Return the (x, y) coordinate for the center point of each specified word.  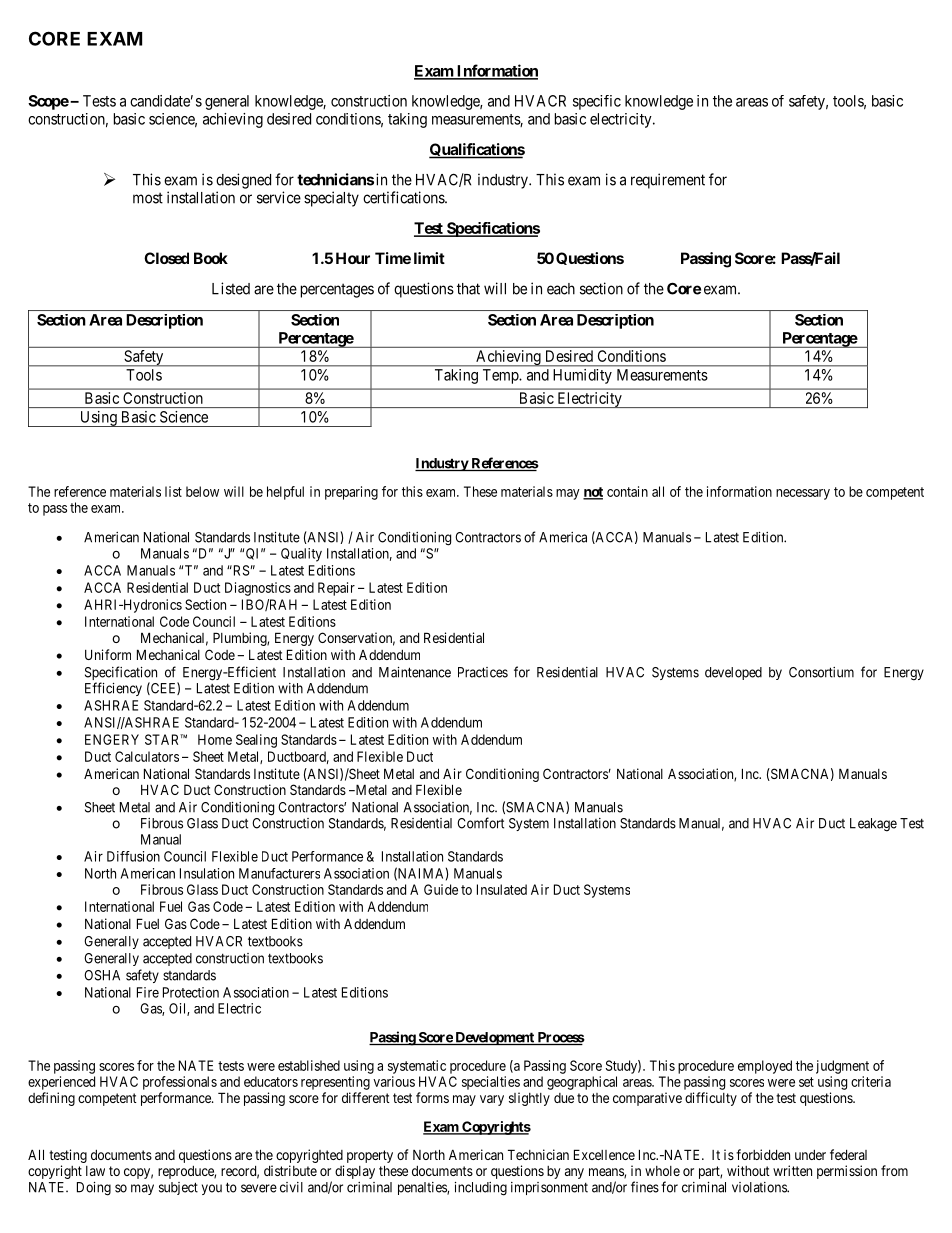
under (810, 1155)
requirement (668, 181)
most (148, 198)
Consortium (821, 672)
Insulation (207, 873)
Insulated (502, 889)
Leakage (873, 825)
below (202, 491)
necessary (803, 494)
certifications (404, 197)
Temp (501, 376)
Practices (483, 672)
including (481, 1189)
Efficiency (113, 689)
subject (178, 1188)
